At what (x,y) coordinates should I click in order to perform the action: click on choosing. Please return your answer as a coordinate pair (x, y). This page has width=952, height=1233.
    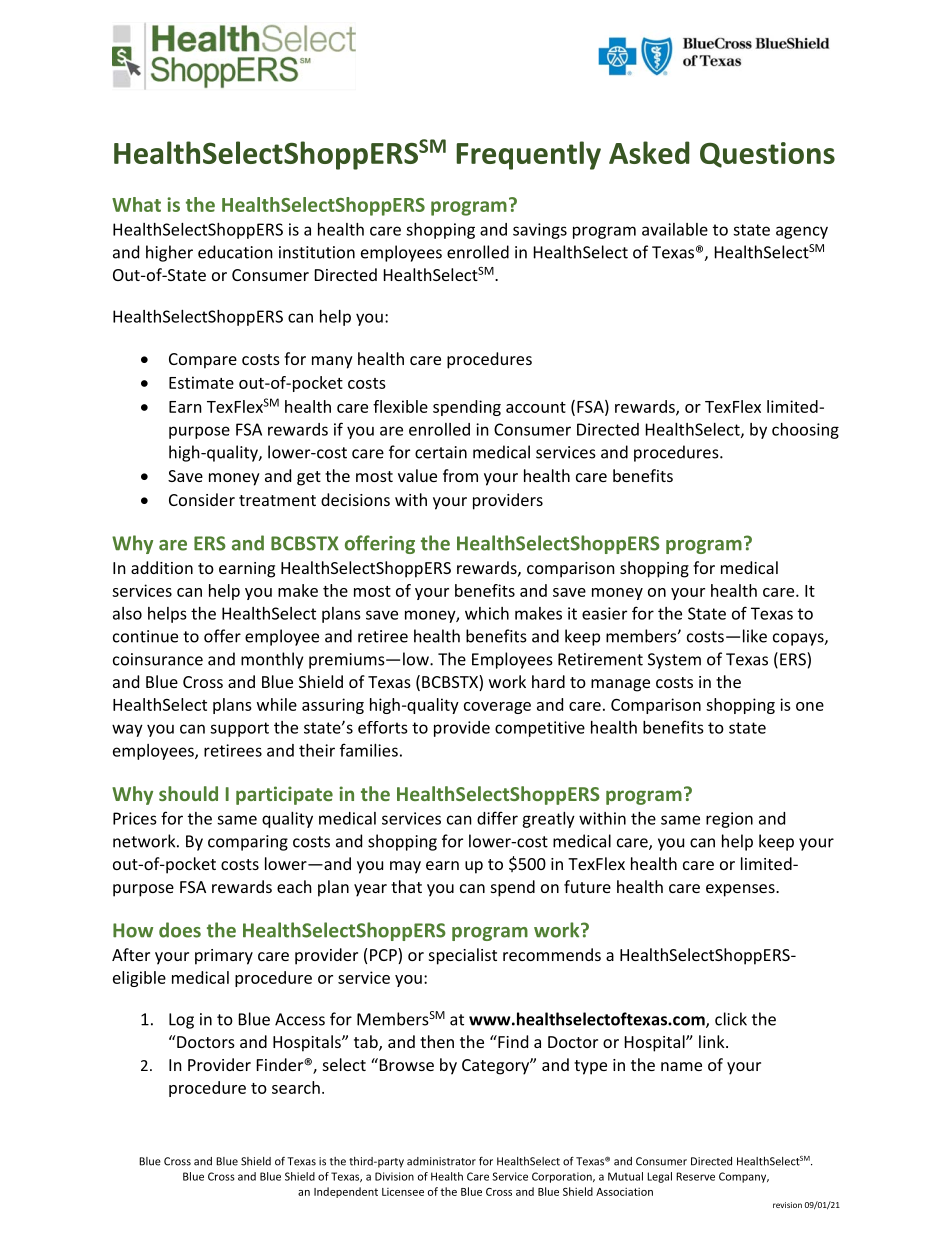
    Looking at the image, I should click on (805, 431).
